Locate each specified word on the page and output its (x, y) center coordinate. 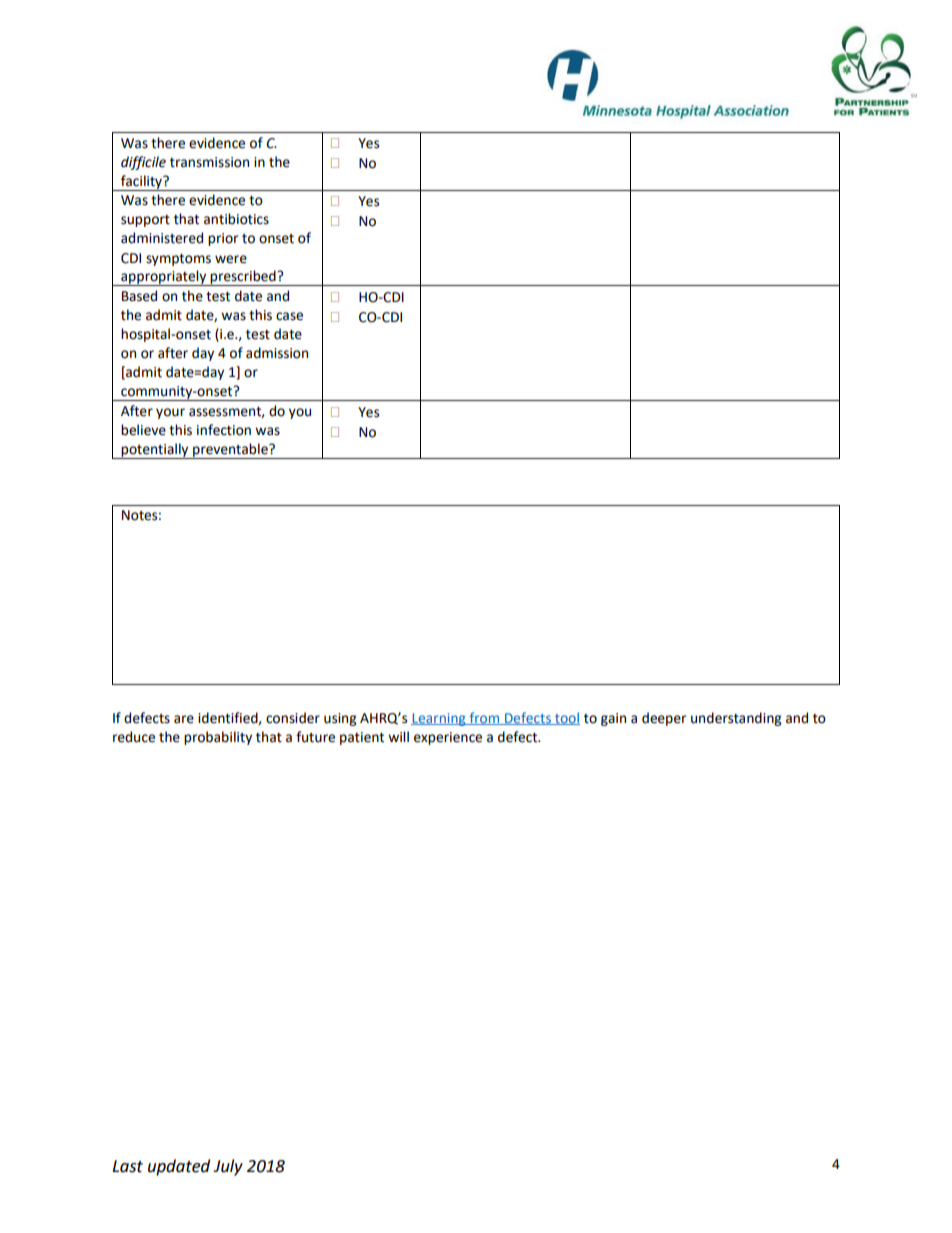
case (289, 316)
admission (277, 353)
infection (224, 430)
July (228, 1167)
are (184, 719)
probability (218, 738)
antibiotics (236, 219)
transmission (209, 162)
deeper (664, 719)
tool (566, 718)
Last (127, 1166)
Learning (439, 719)
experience (448, 738)
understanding (736, 719)
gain (613, 719)
